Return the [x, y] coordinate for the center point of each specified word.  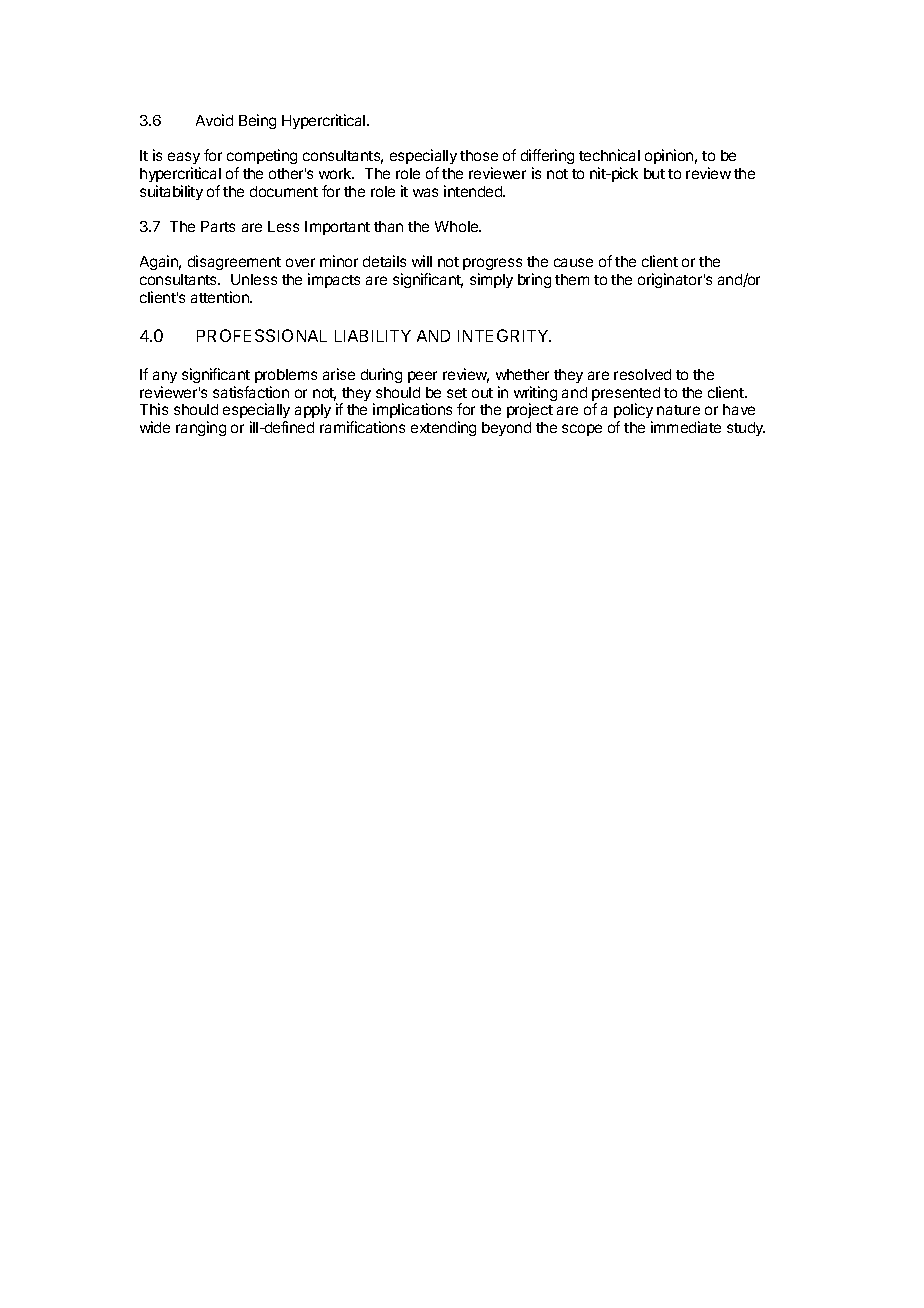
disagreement [234, 262]
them [572, 279]
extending [443, 428]
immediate [686, 427]
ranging [201, 428]
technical [609, 155]
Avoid [214, 120]
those [479, 155]
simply [491, 280]
